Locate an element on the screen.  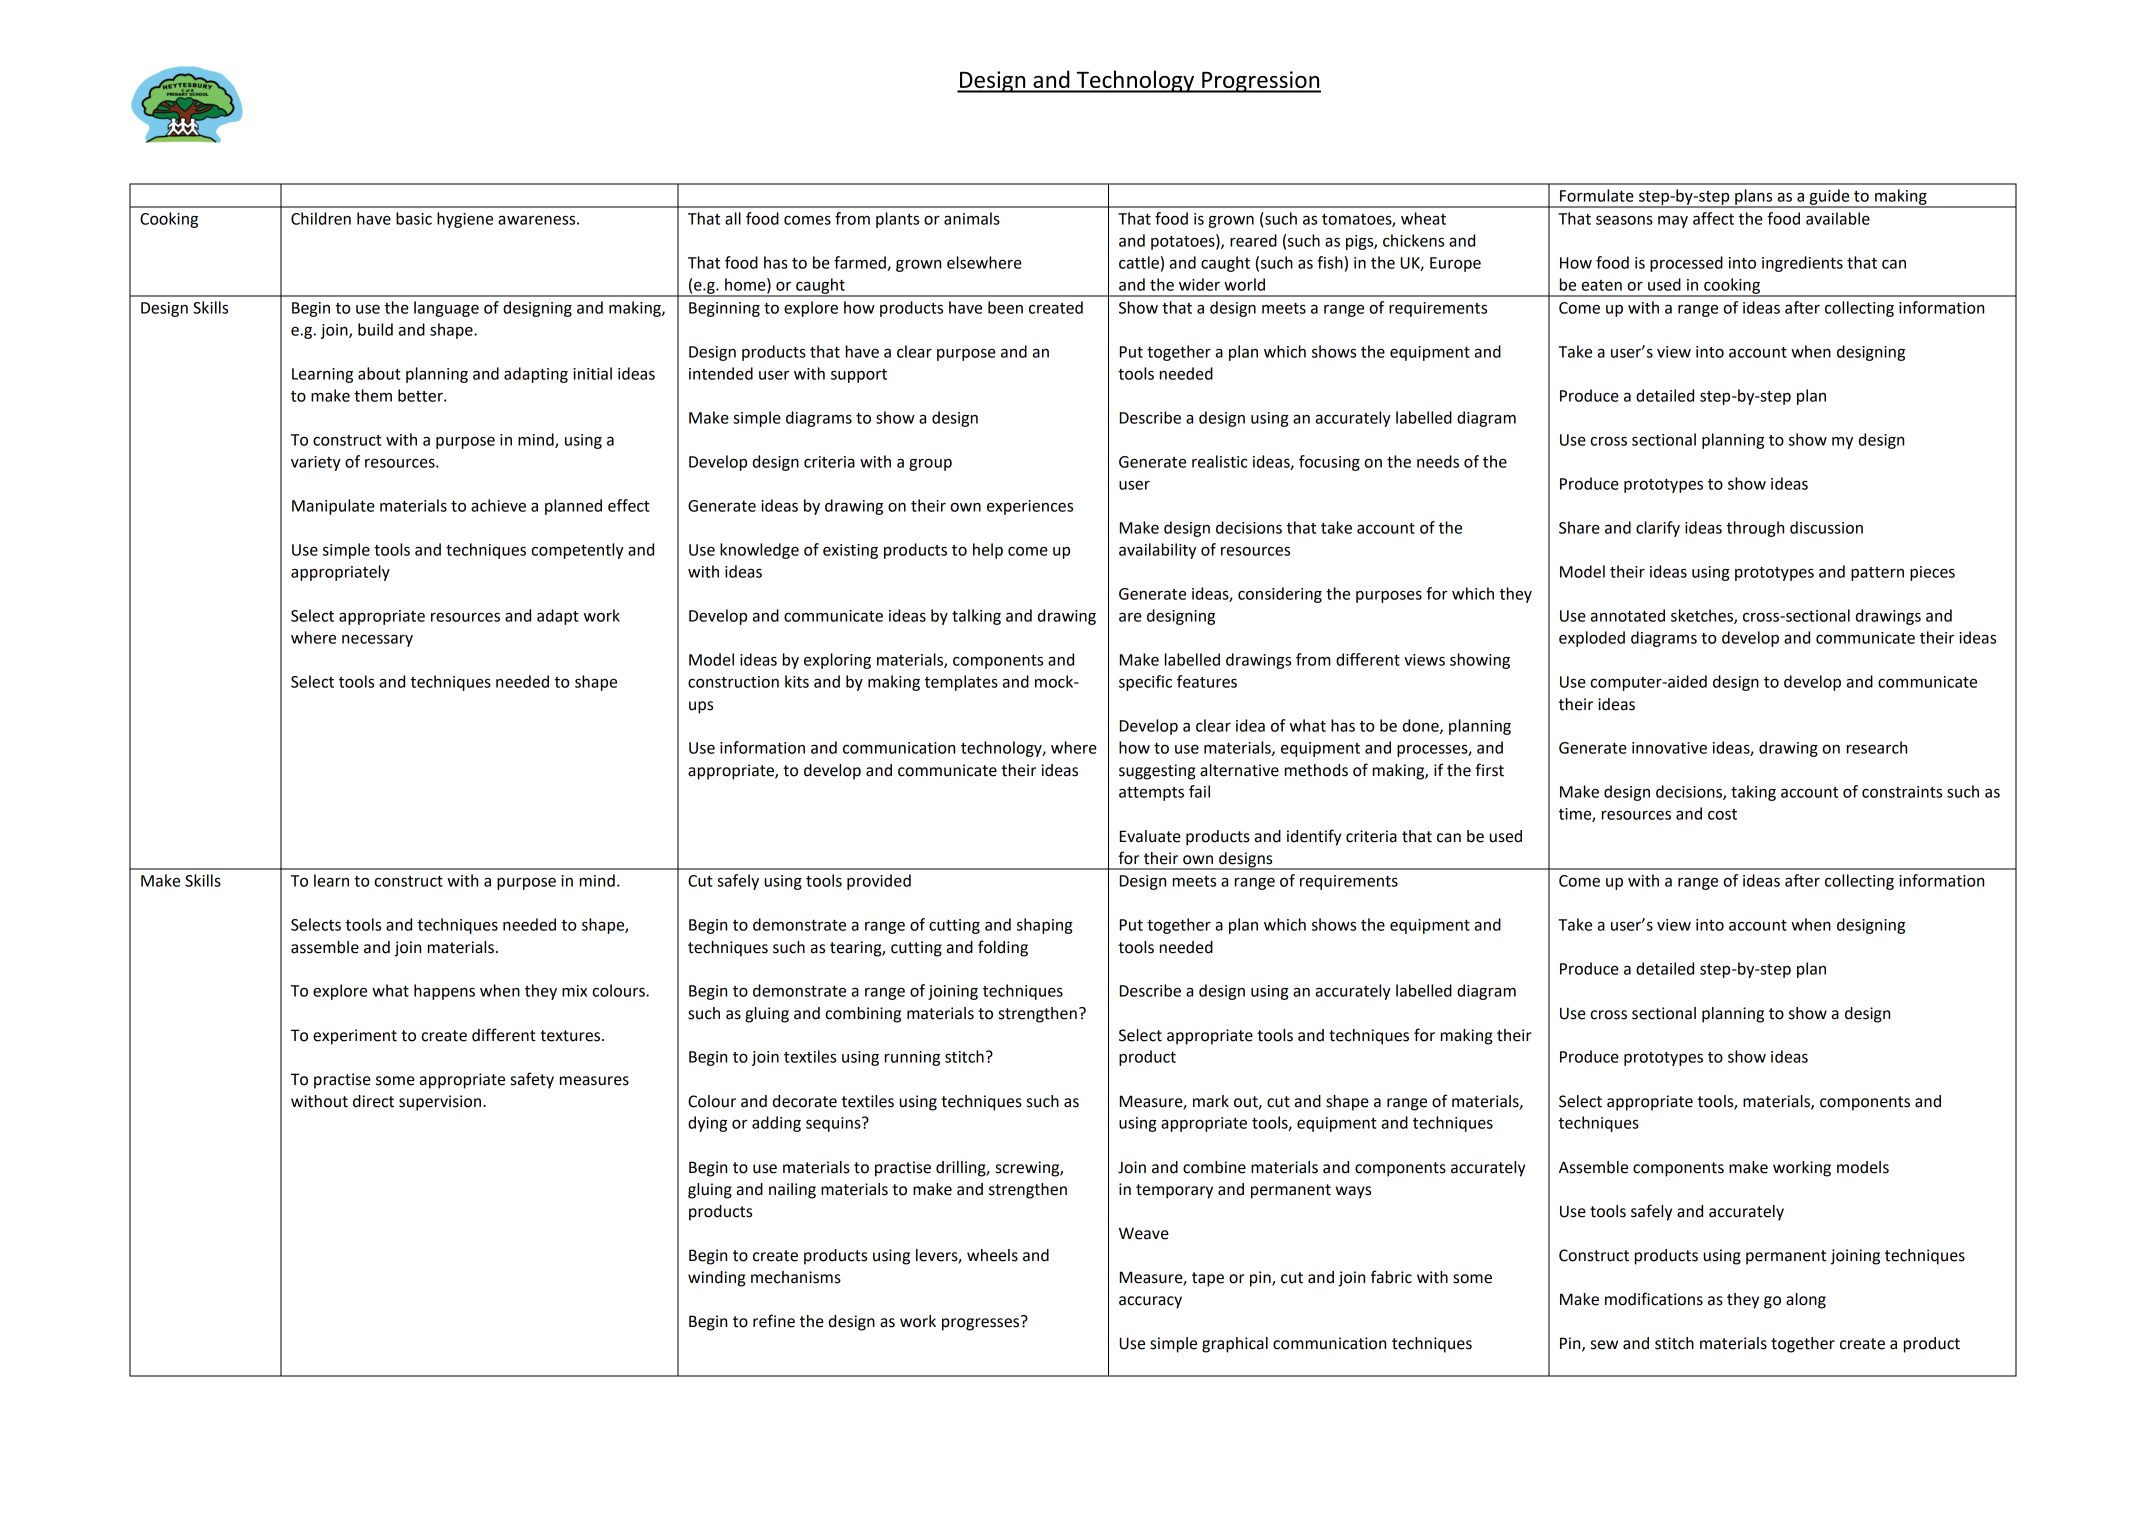
Progression is located at coordinates (1260, 82).
